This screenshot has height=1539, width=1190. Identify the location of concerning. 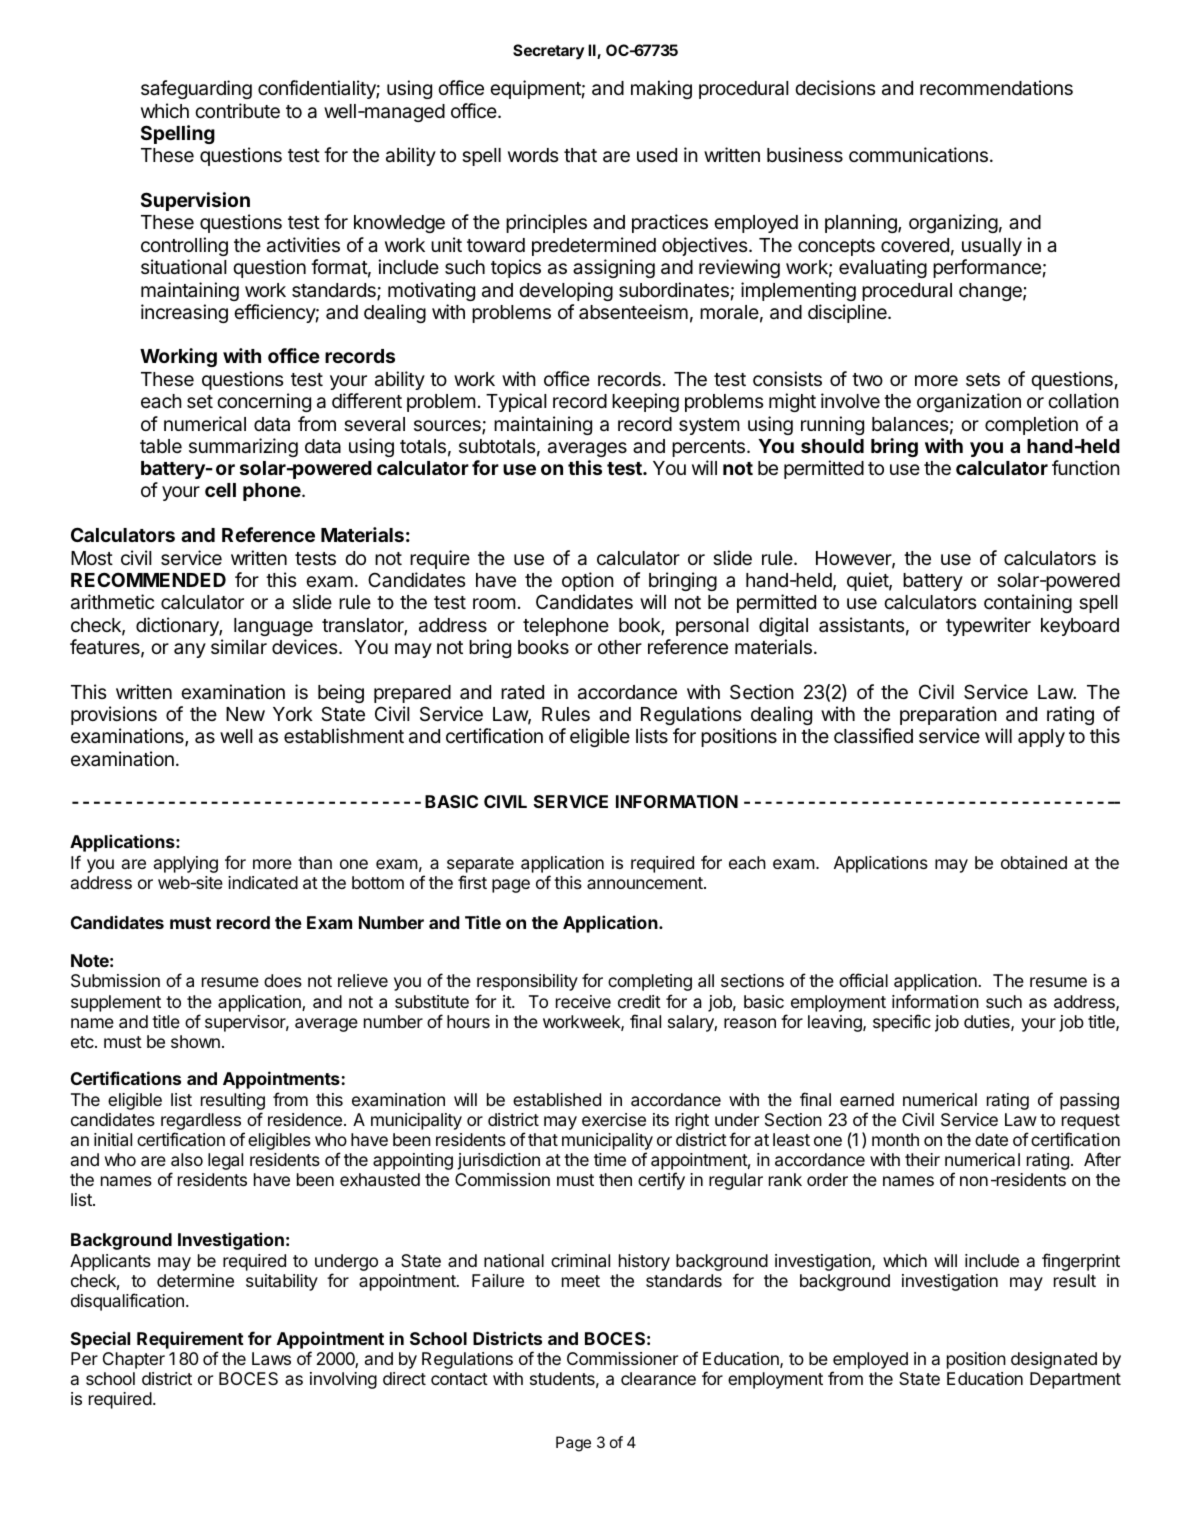
(264, 402).
